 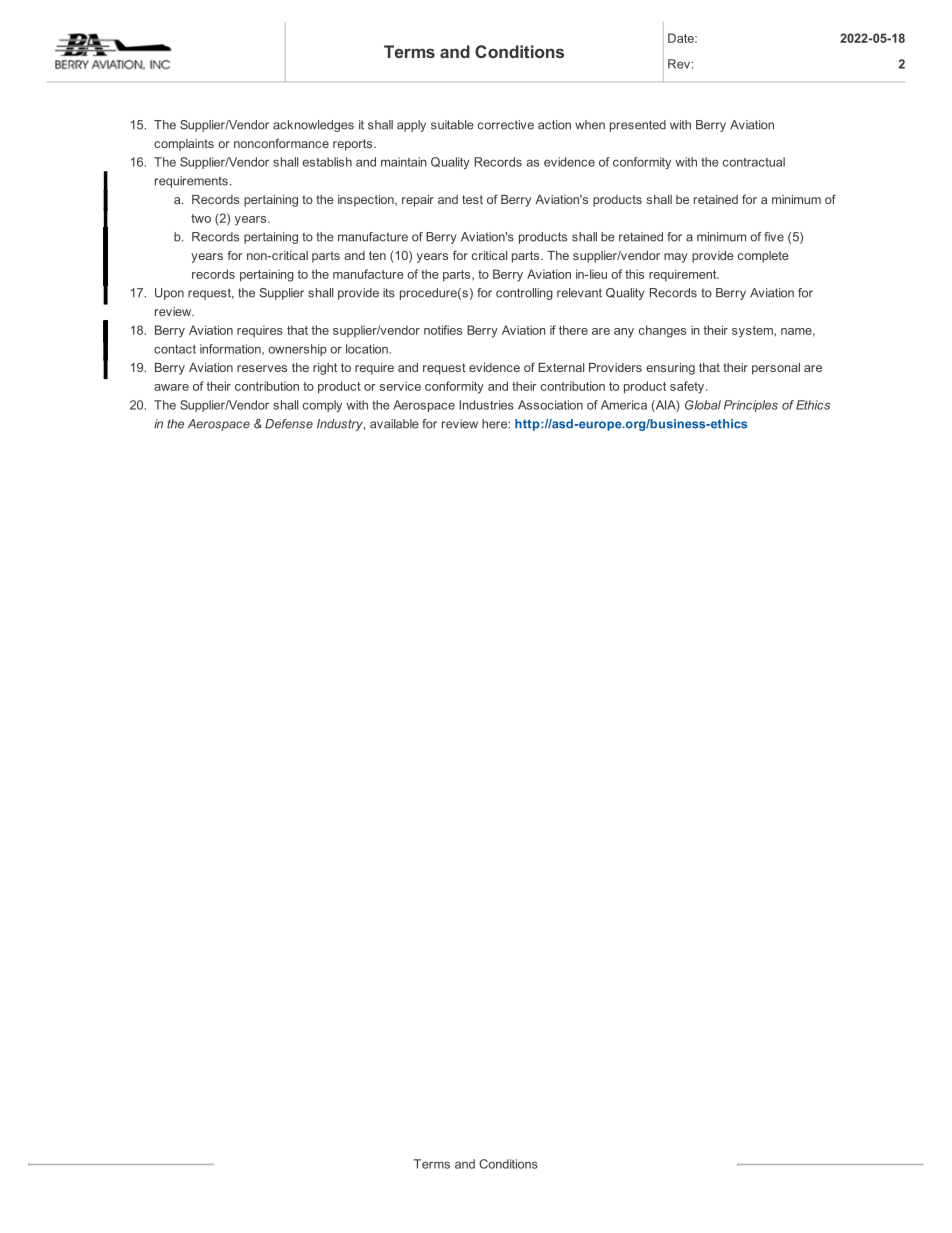 What do you see at coordinates (289, 424) in the screenshot?
I see `Defense` at bounding box center [289, 424].
